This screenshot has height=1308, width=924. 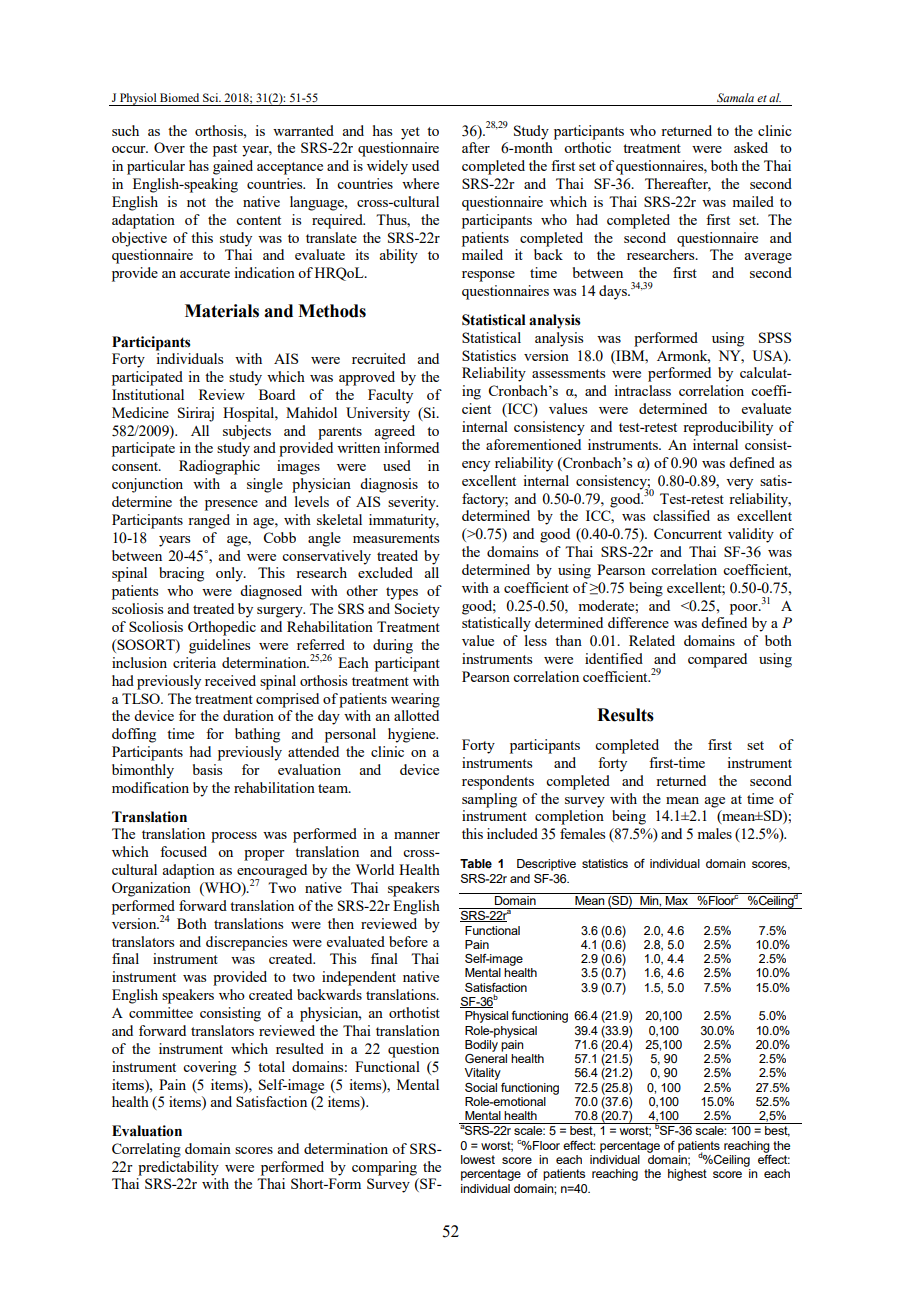 I want to click on asked, so click(x=751, y=147).
